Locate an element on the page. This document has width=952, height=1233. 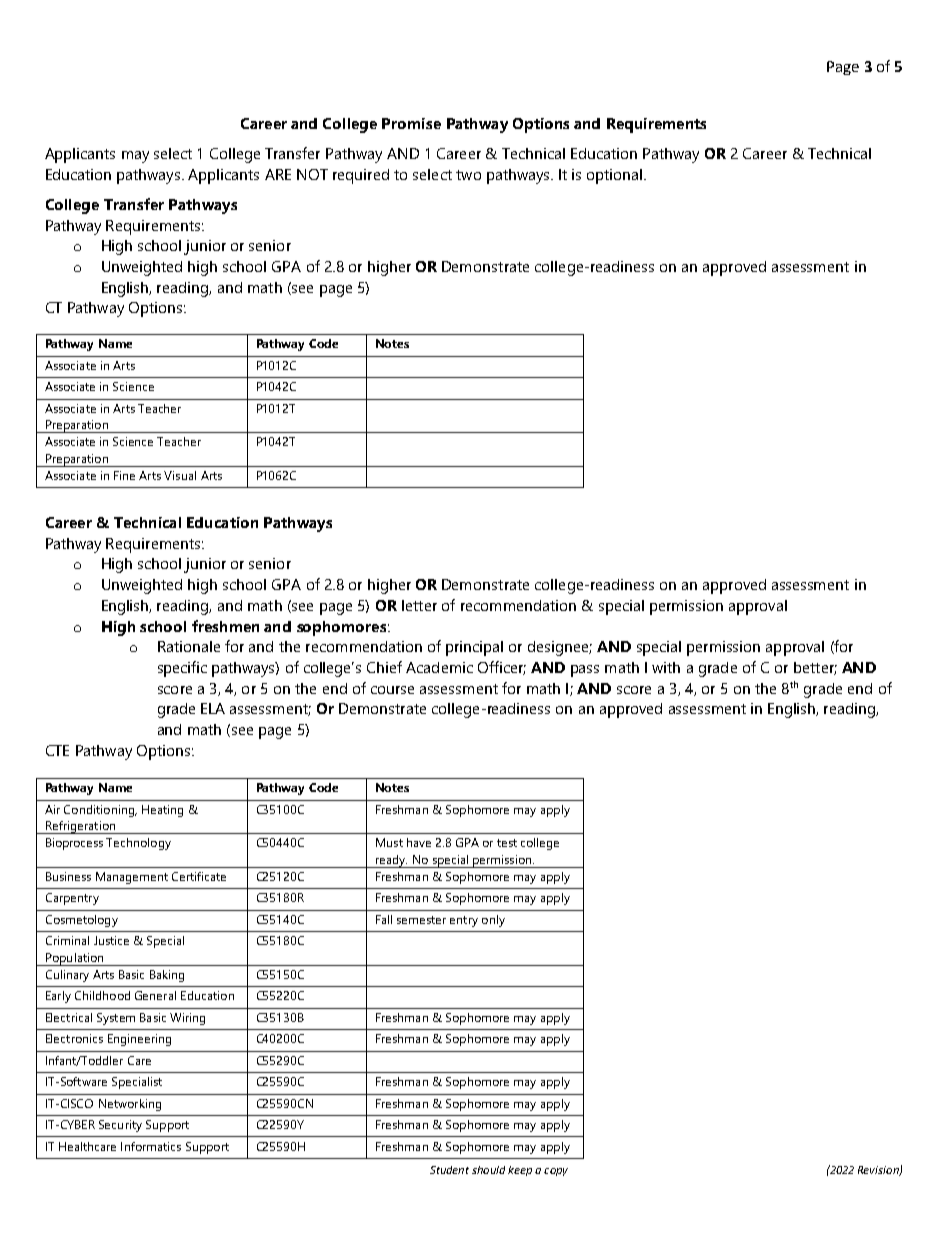
Must is located at coordinates (389, 842).
